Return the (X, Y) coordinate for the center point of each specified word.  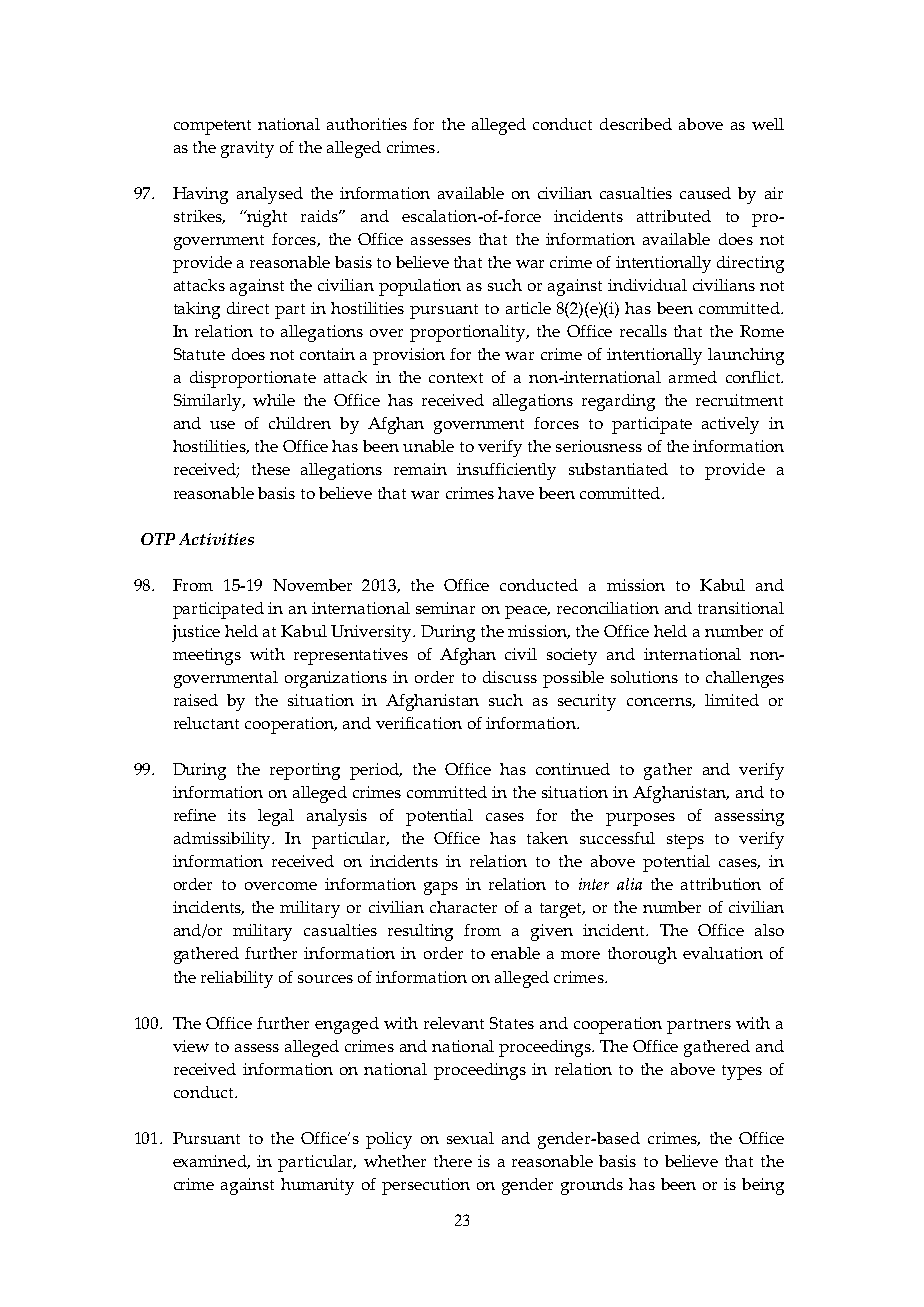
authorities (367, 124)
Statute (199, 354)
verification (419, 723)
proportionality (469, 333)
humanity (317, 1186)
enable (515, 953)
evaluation (723, 953)
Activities (216, 539)
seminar (445, 608)
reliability (237, 979)
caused (705, 193)
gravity (247, 149)
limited (732, 700)
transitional (741, 608)
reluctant (206, 723)
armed (693, 377)
